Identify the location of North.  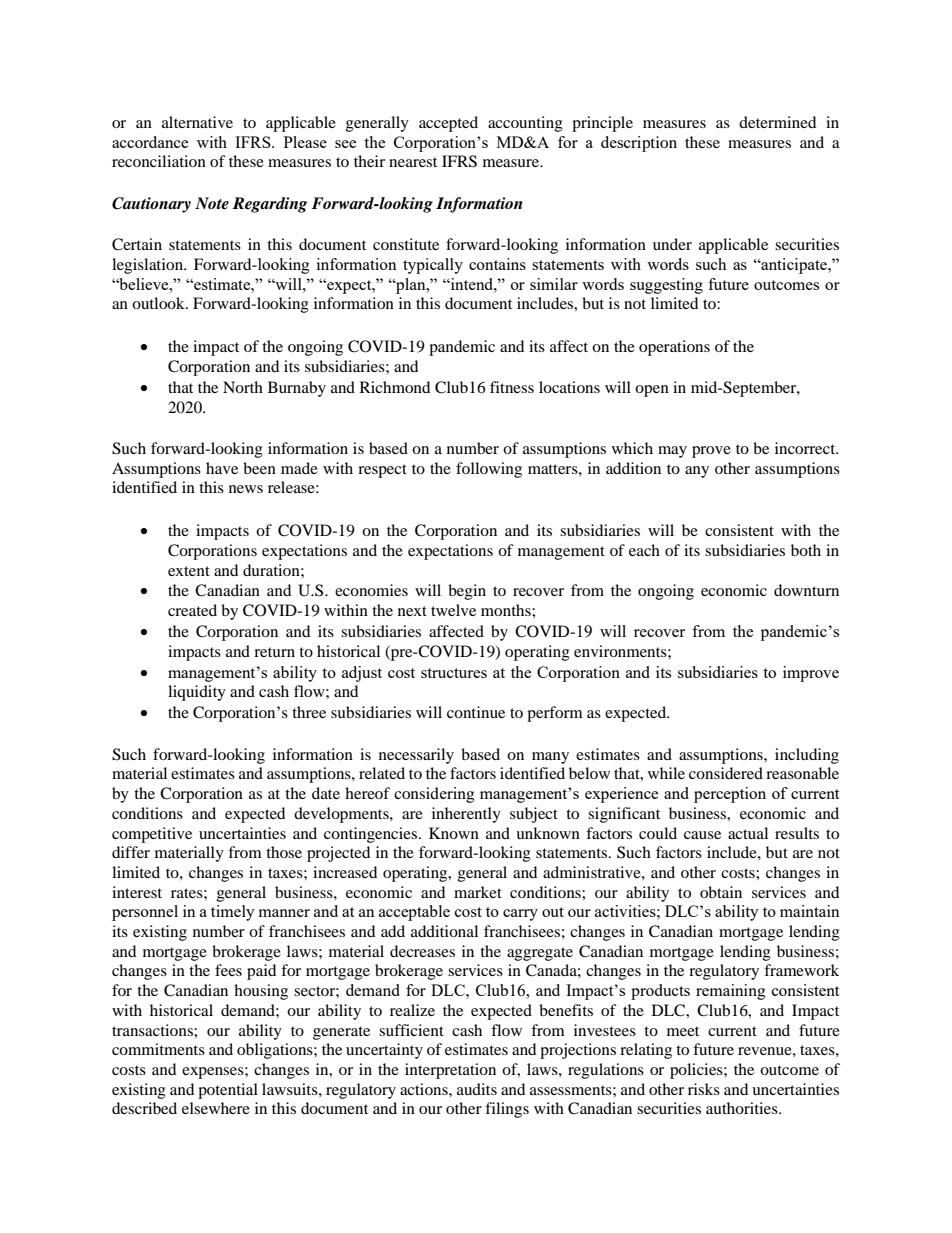
(243, 387).
